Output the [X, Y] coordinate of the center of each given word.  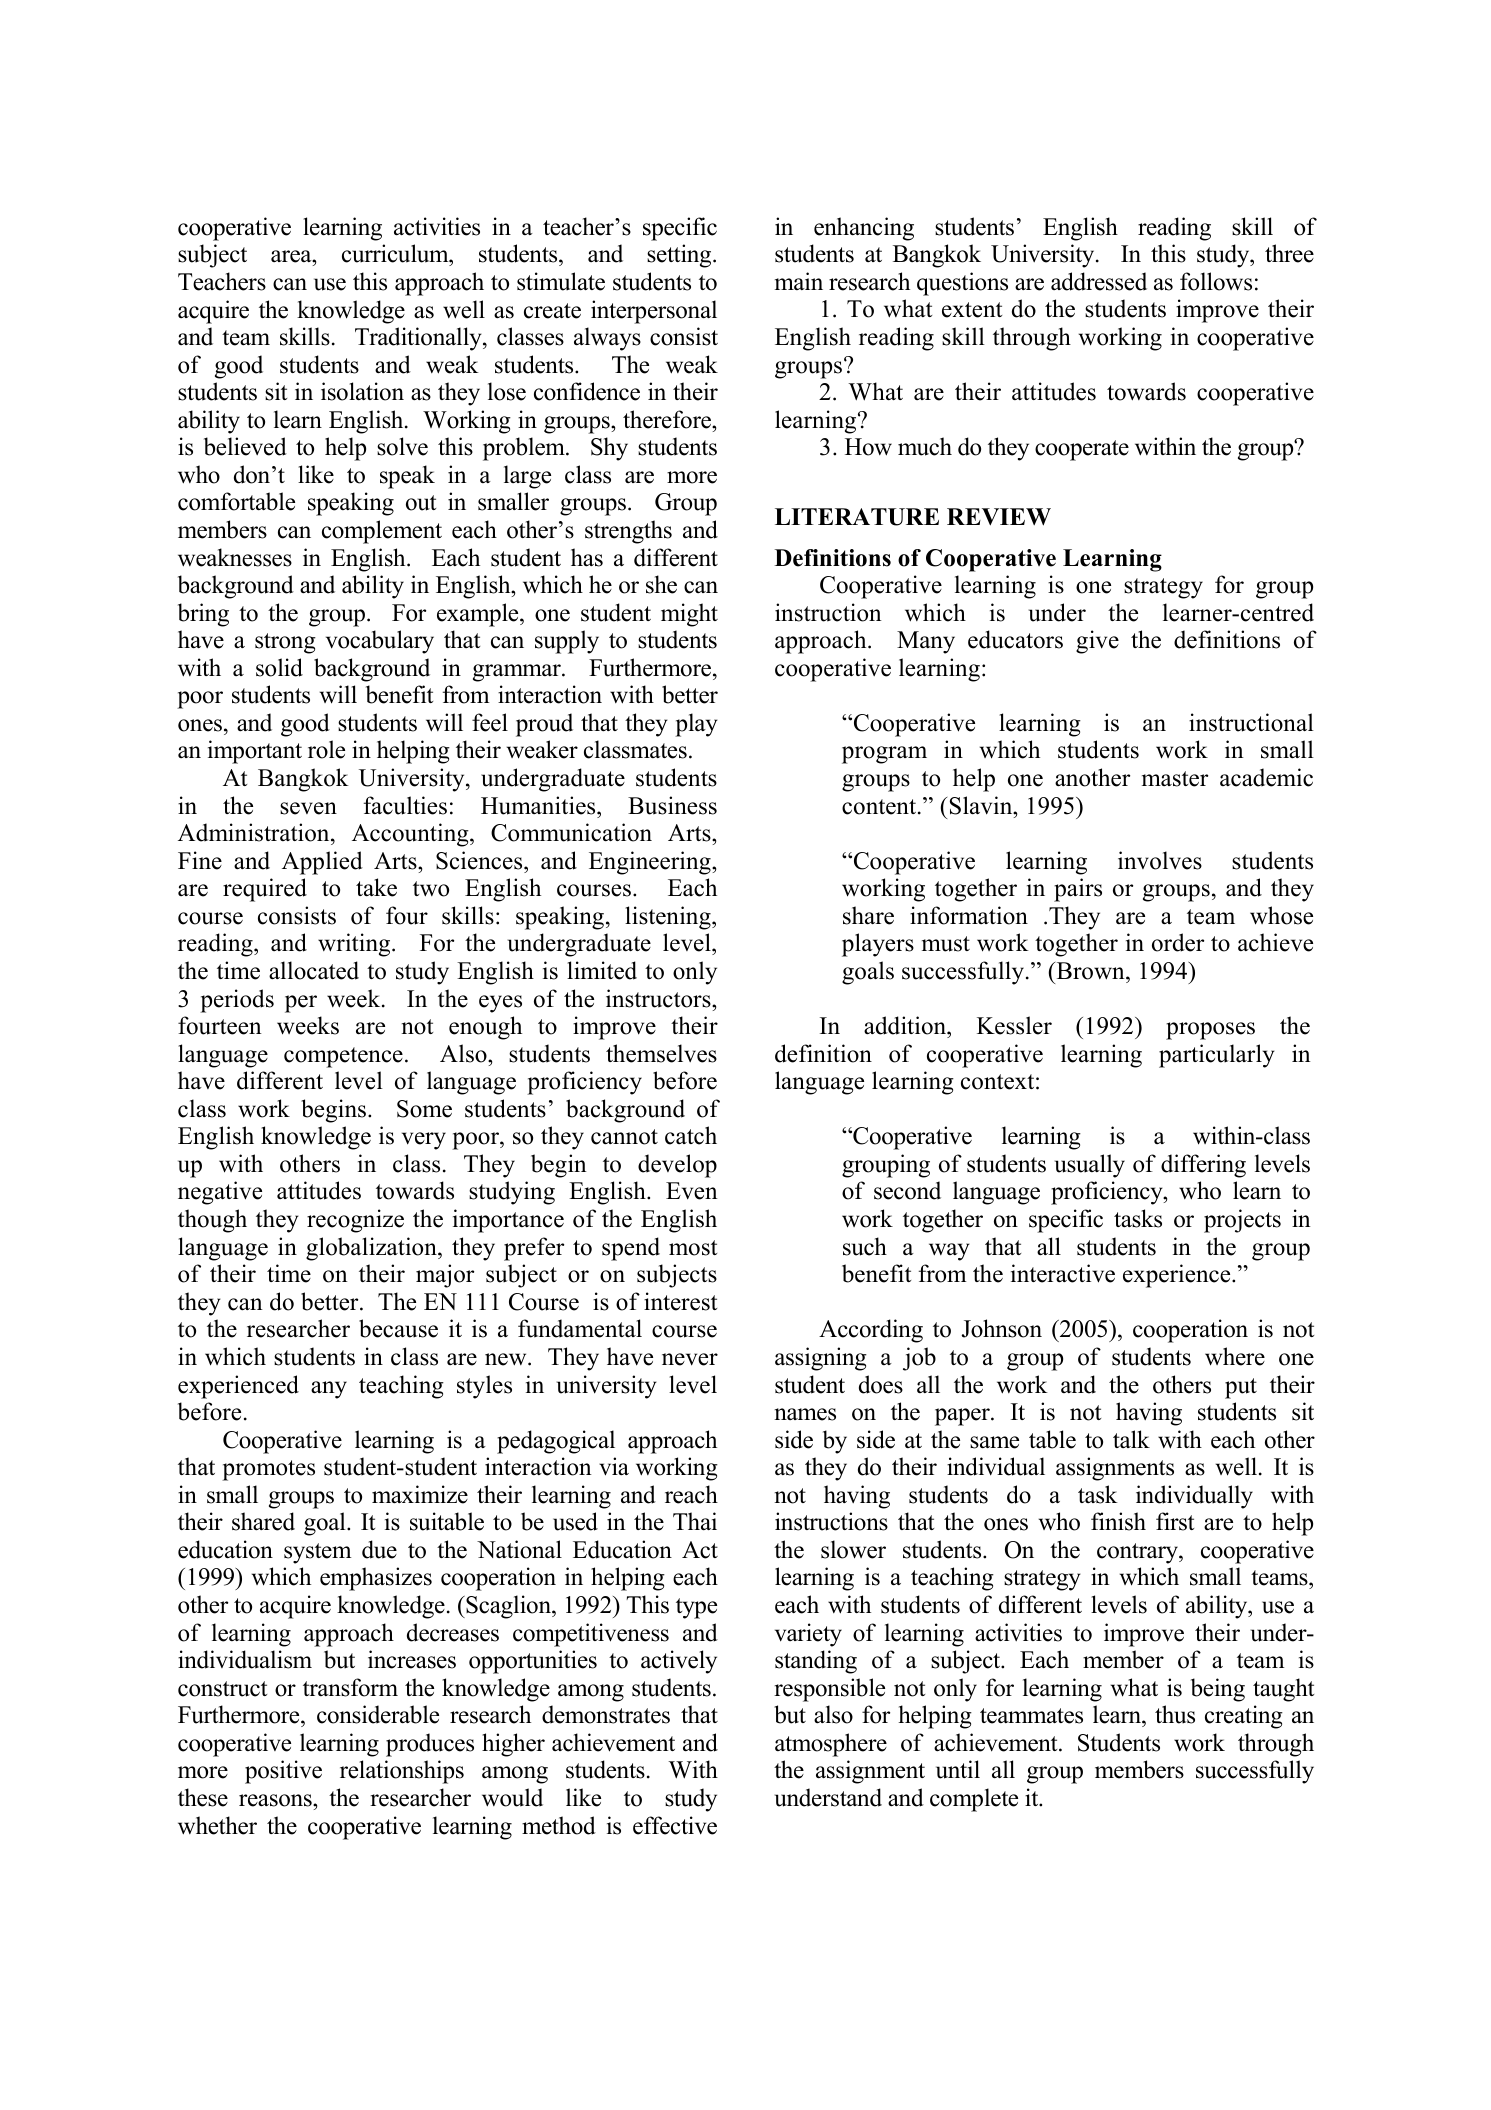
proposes [1210, 1031]
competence [343, 1057]
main [799, 281]
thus [1175, 1714]
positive [283, 1772]
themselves [661, 1053]
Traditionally [419, 339]
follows [1216, 281]
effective [675, 1825]
